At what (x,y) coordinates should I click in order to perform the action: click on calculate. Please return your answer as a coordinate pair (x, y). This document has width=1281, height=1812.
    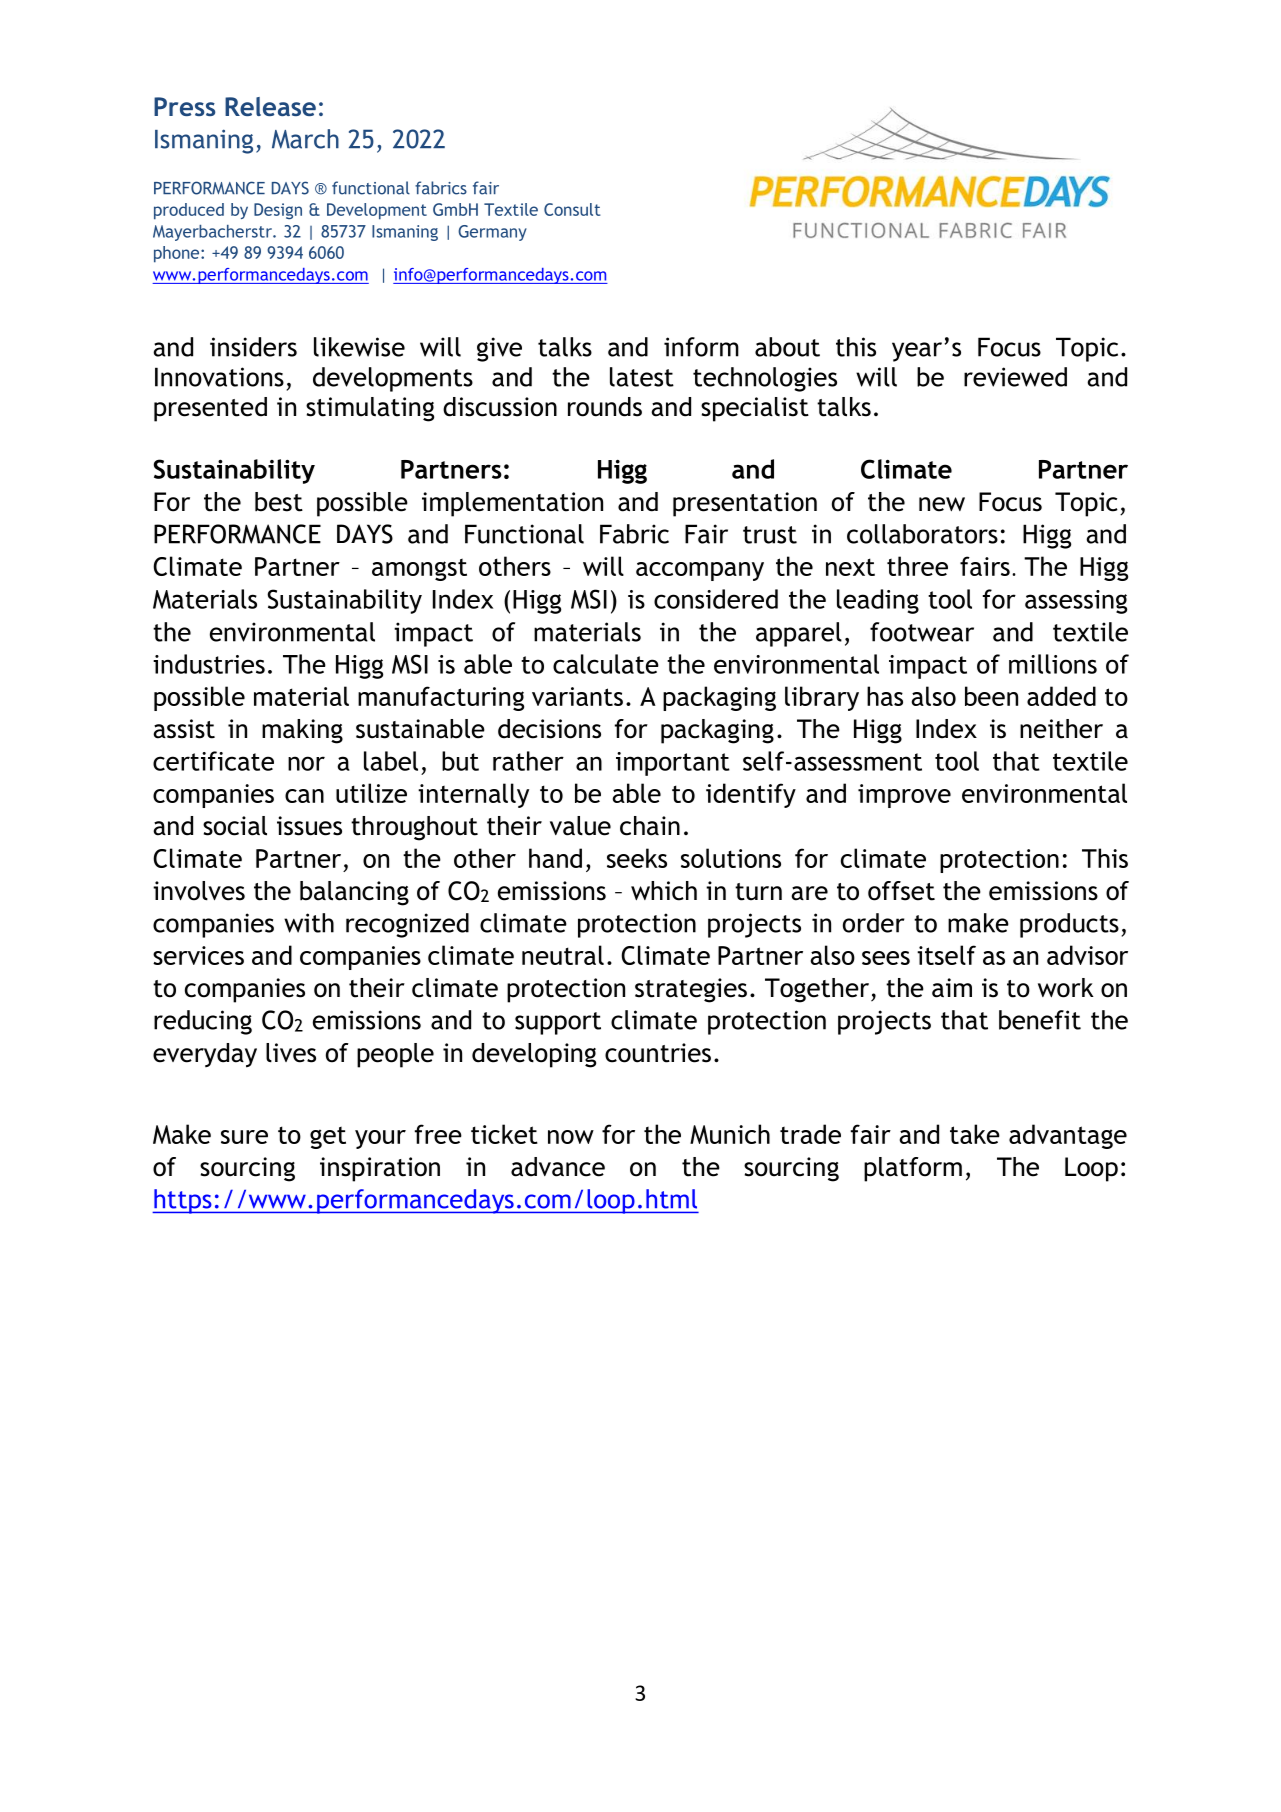
    Looking at the image, I should click on (606, 664).
